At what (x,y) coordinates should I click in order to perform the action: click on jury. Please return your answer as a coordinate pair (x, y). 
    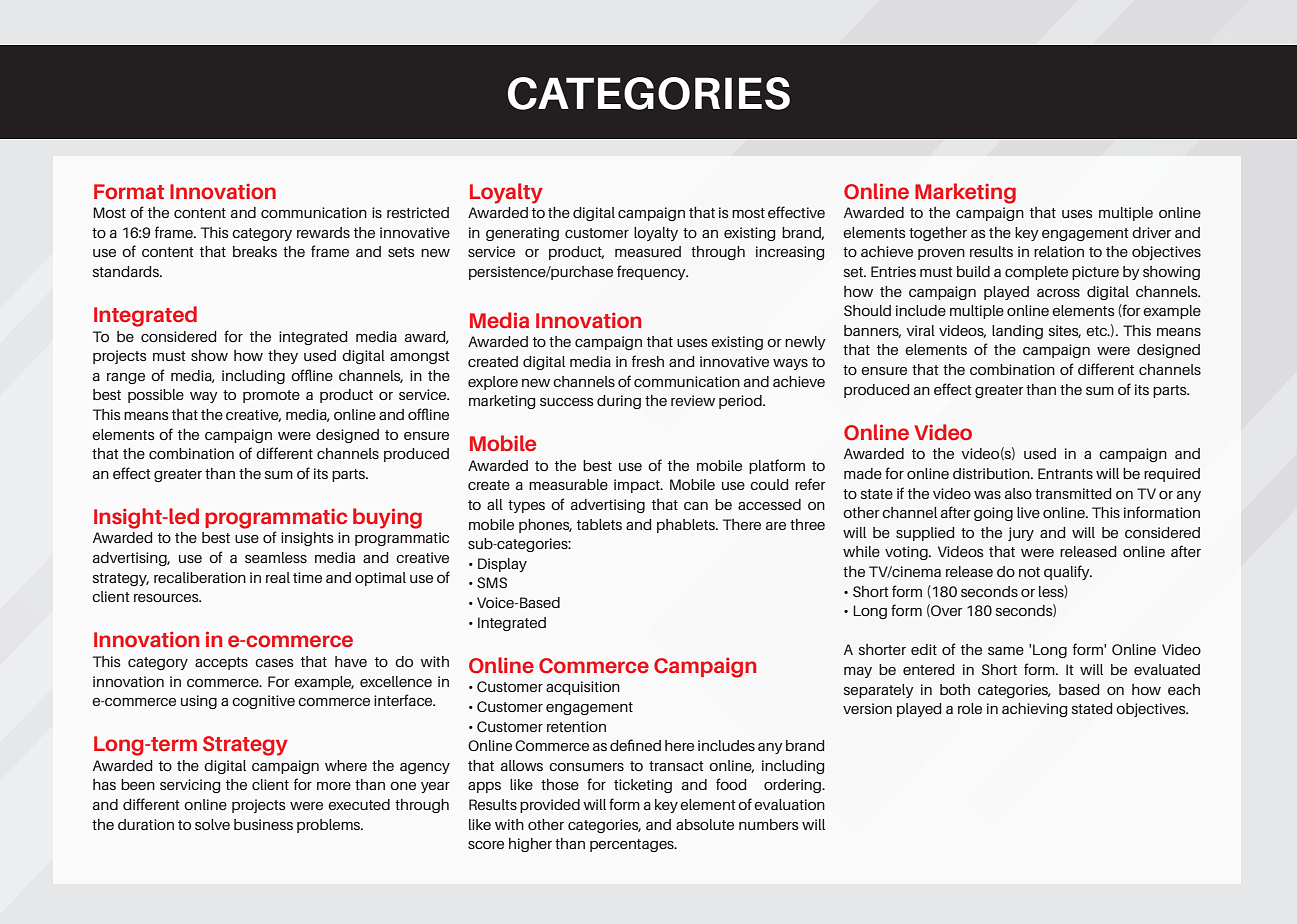
    Looking at the image, I should click on (1021, 534).
